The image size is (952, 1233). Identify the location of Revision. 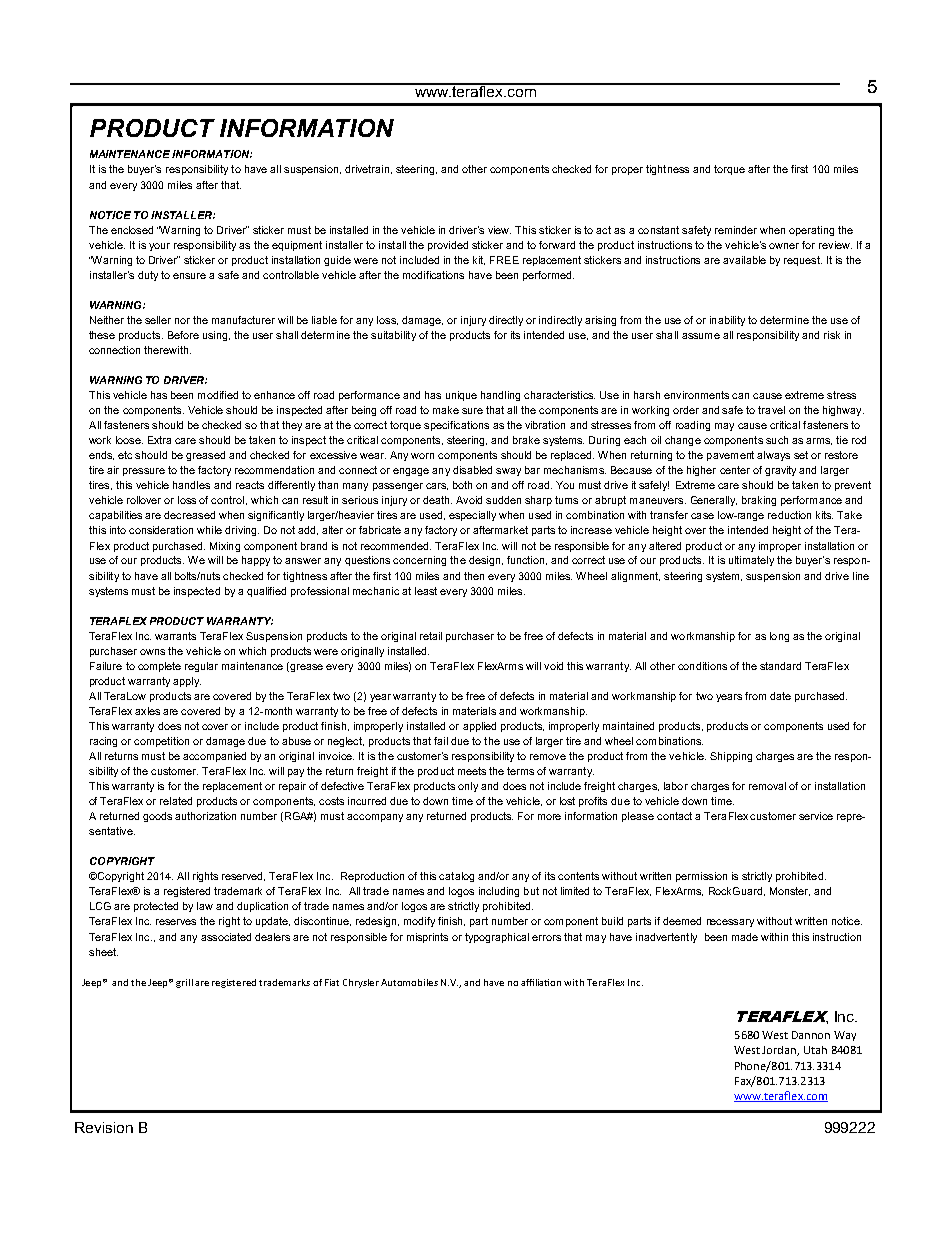
(104, 1127).
